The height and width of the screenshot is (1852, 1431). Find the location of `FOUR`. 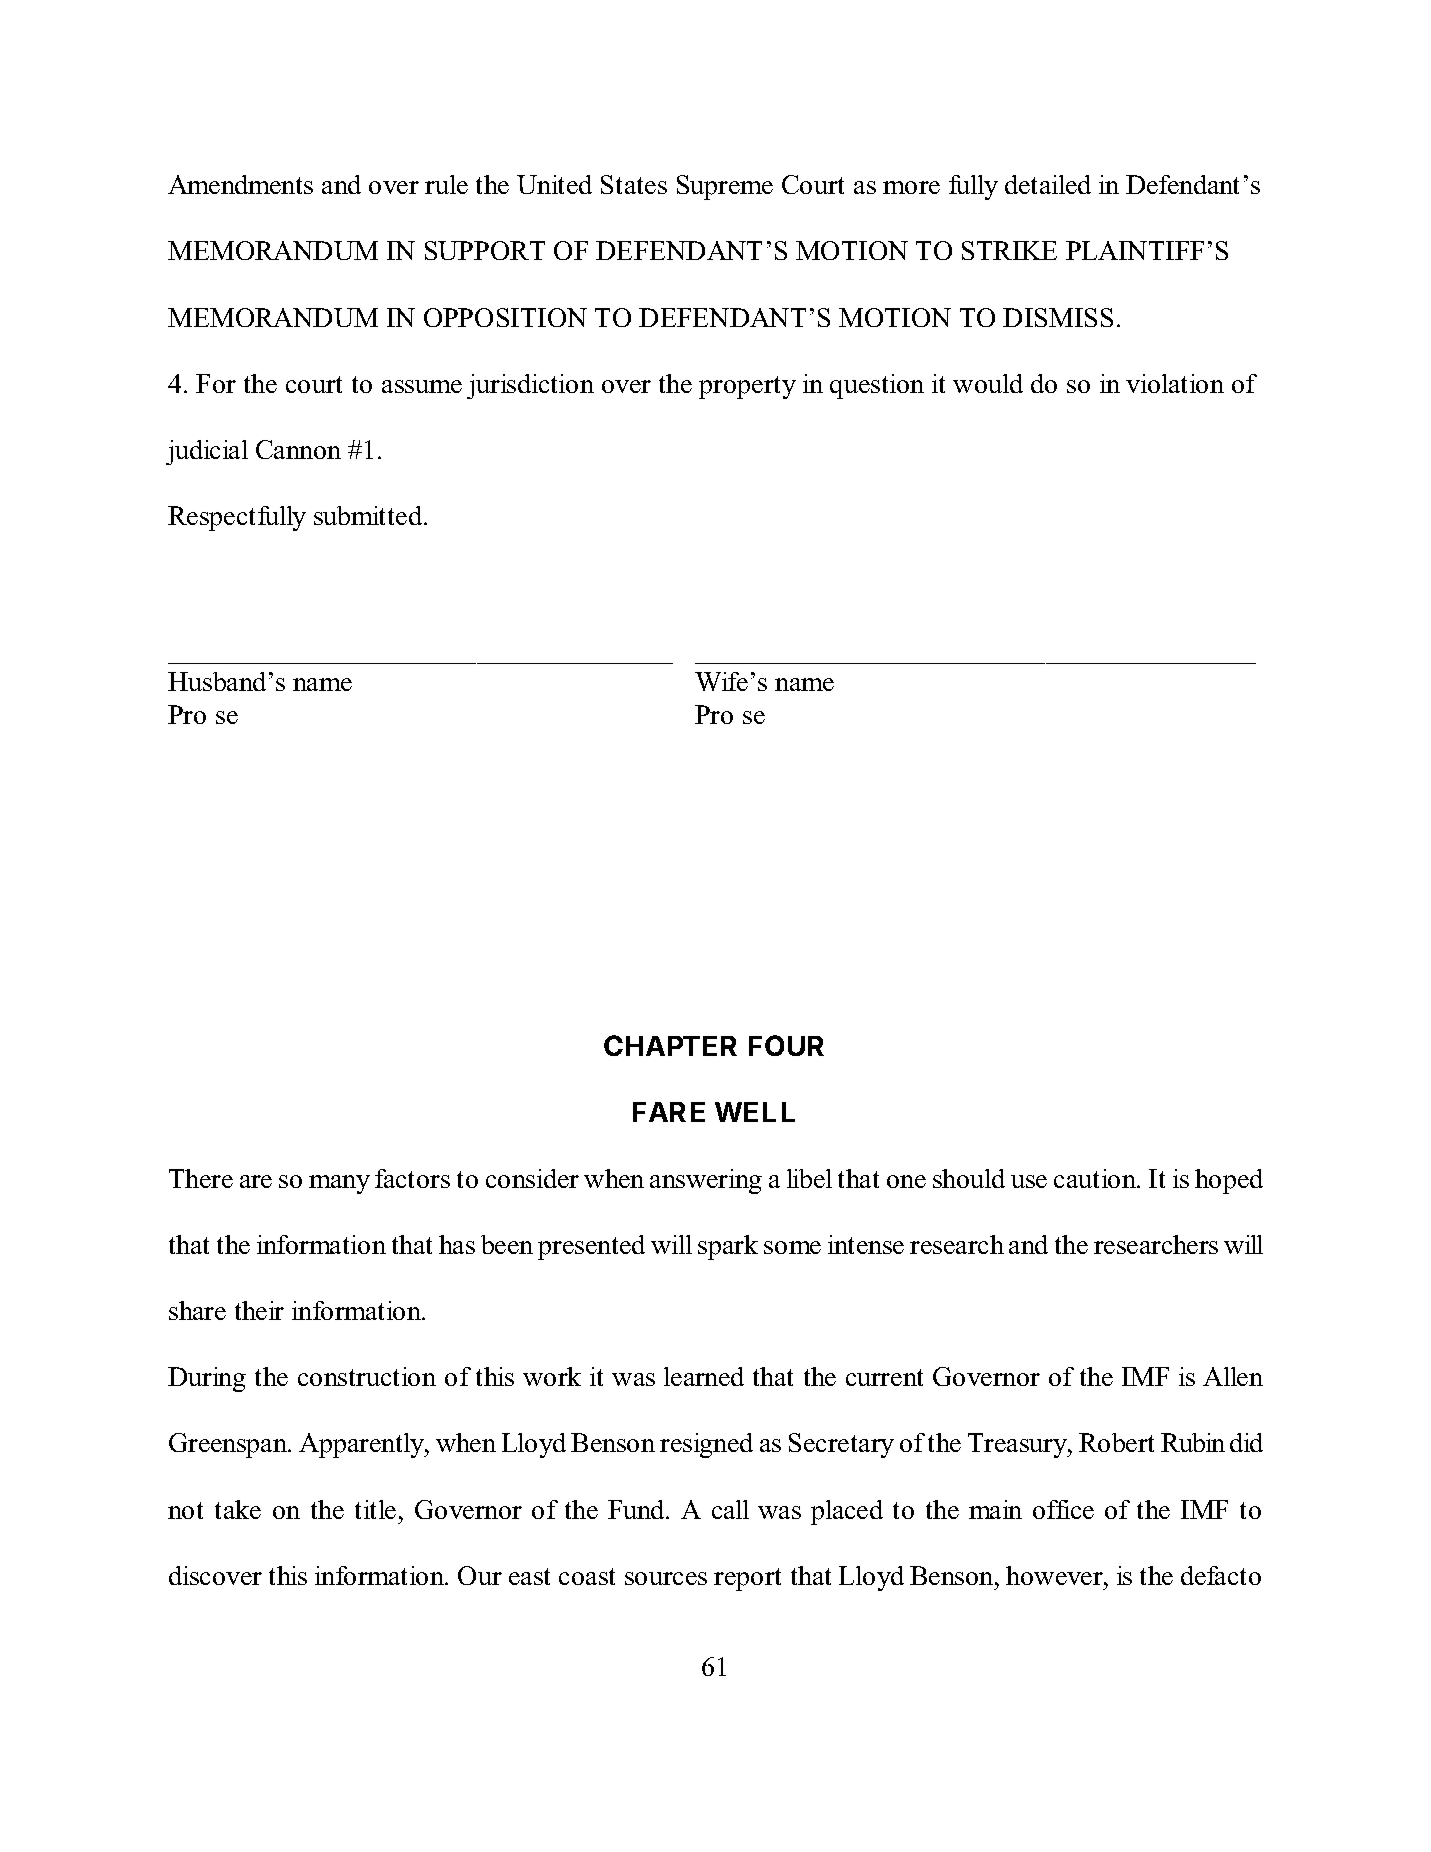

FOUR is located at coordinates (786, 1045).
